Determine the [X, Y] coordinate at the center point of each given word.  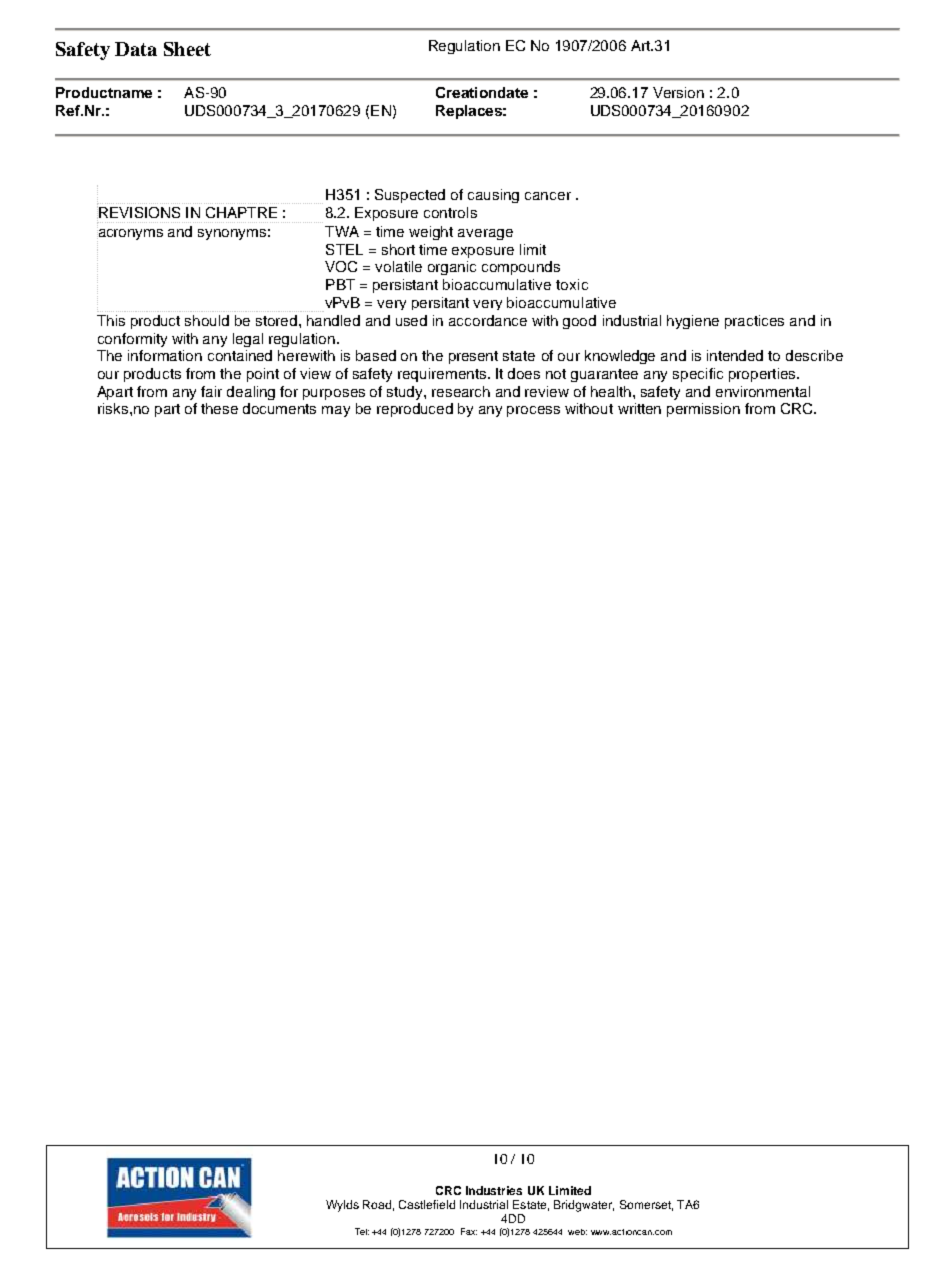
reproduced [415, 410]
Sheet [187, 49]
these [219, 408]
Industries [494, 1190]
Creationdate [482, 92]
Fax [469, 1231]
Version [678, 92]
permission [703, 410]
